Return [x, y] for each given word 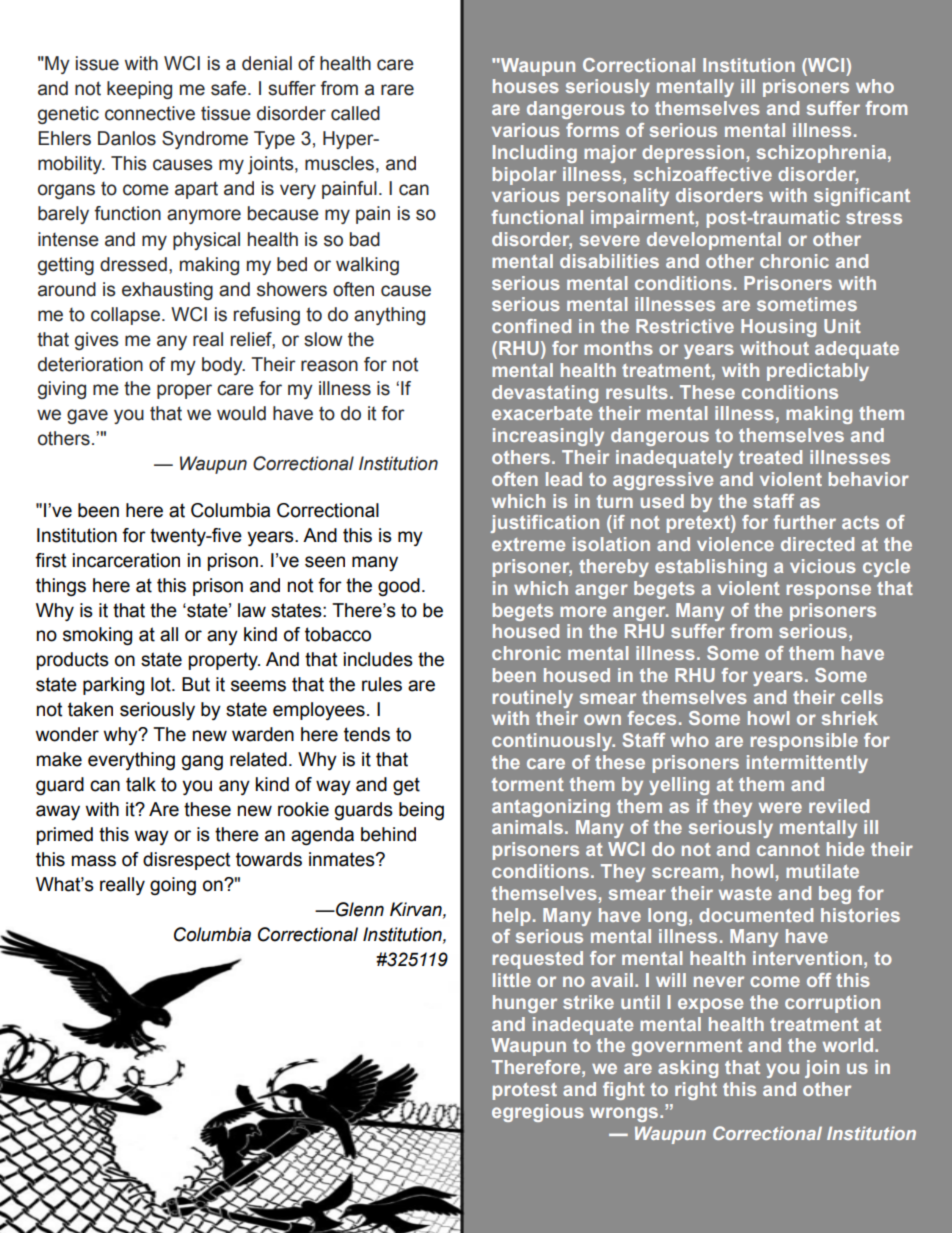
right [696, 1091]
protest [525, 1091]
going [173, 886]
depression [693, 154]
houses [526, 86]
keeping [139, 90]
